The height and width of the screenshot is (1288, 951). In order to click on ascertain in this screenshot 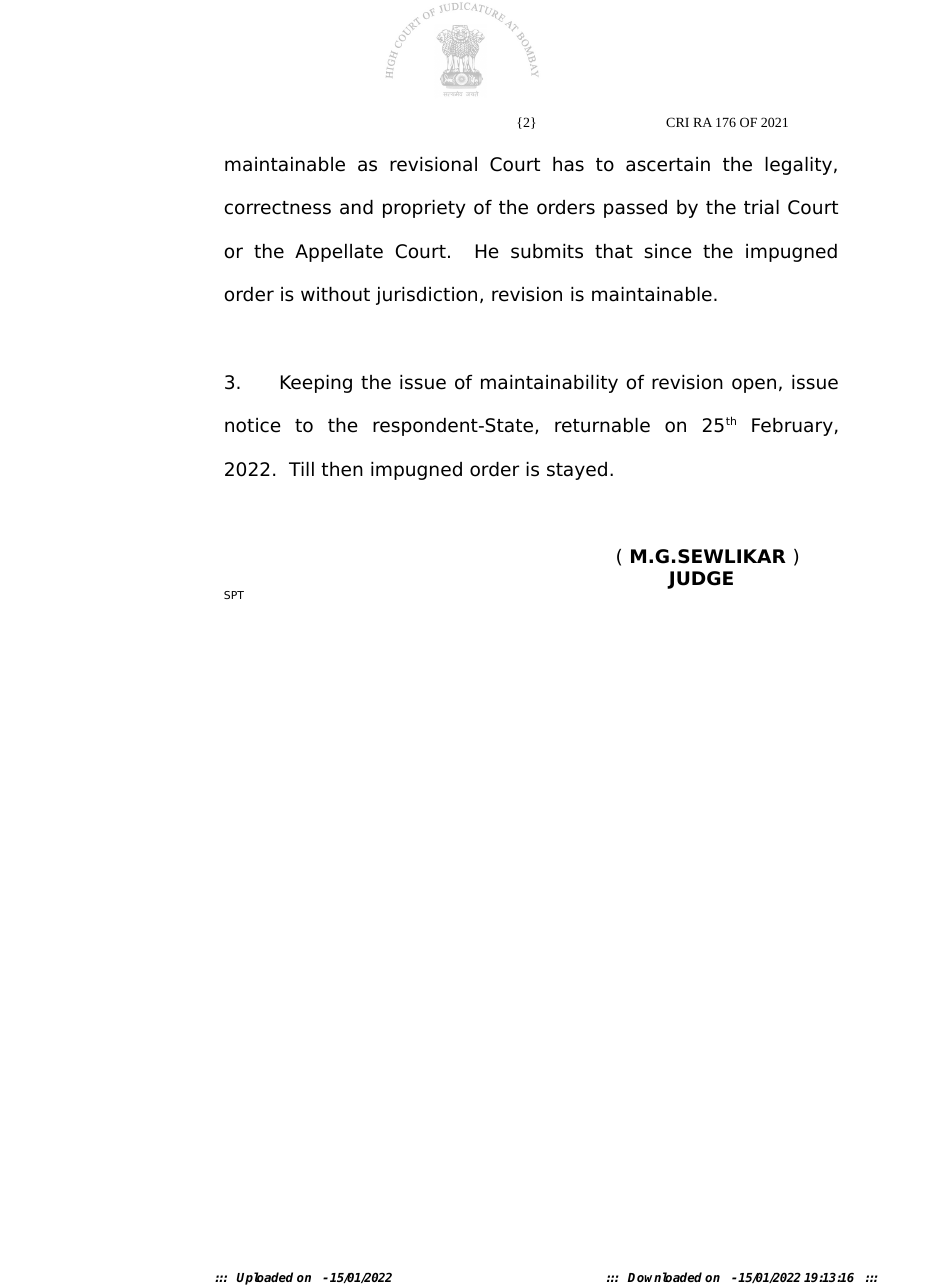, I will do `click(668, 164)`.
